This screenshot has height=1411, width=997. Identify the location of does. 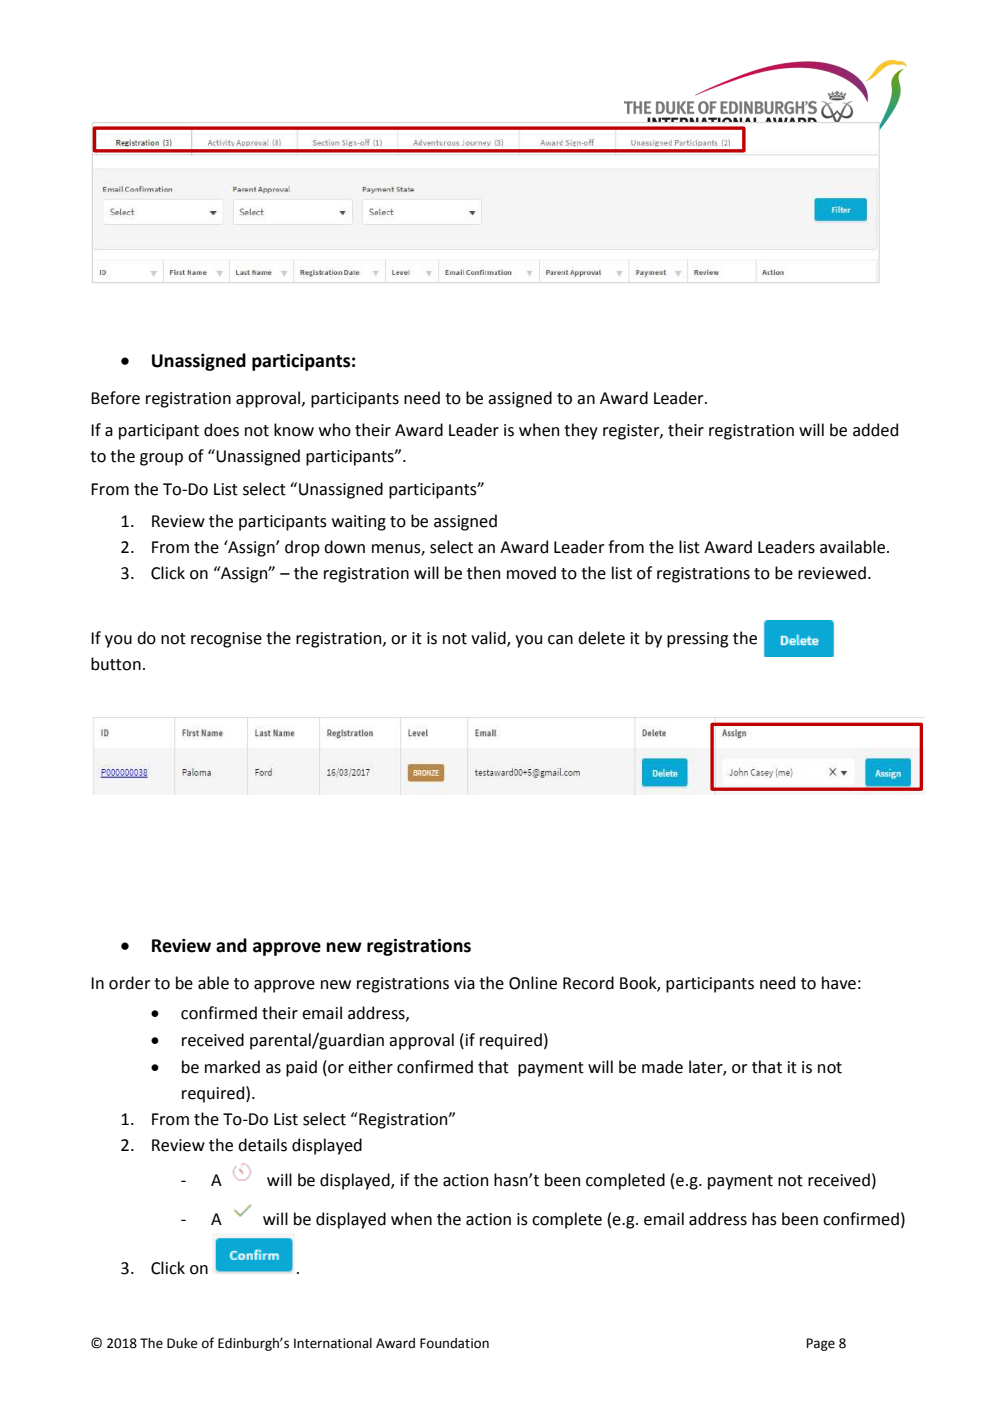
(221, 430).
